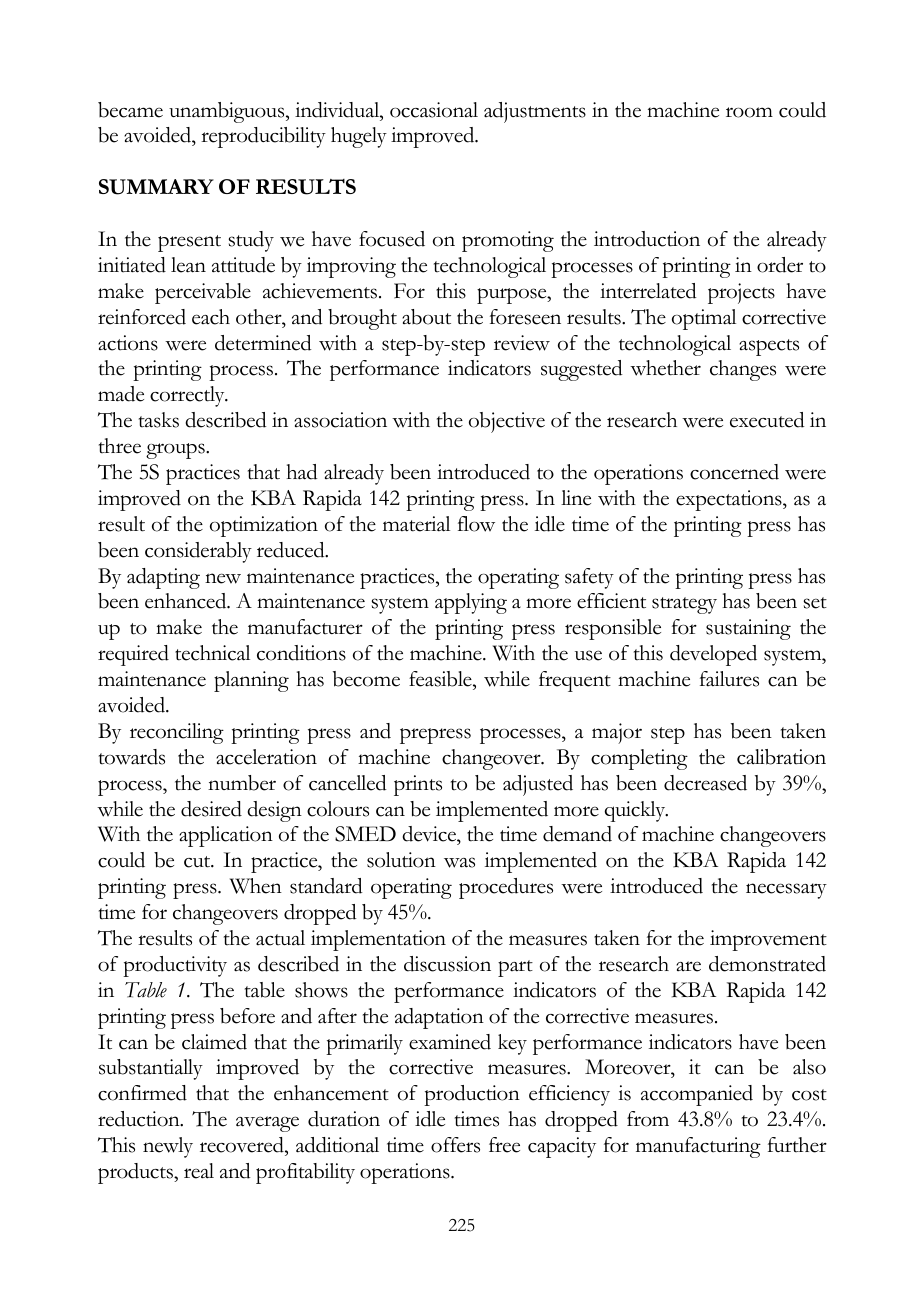  Describe the element at coordinates (168, 1147) in the page. I see `newly` at that location.
